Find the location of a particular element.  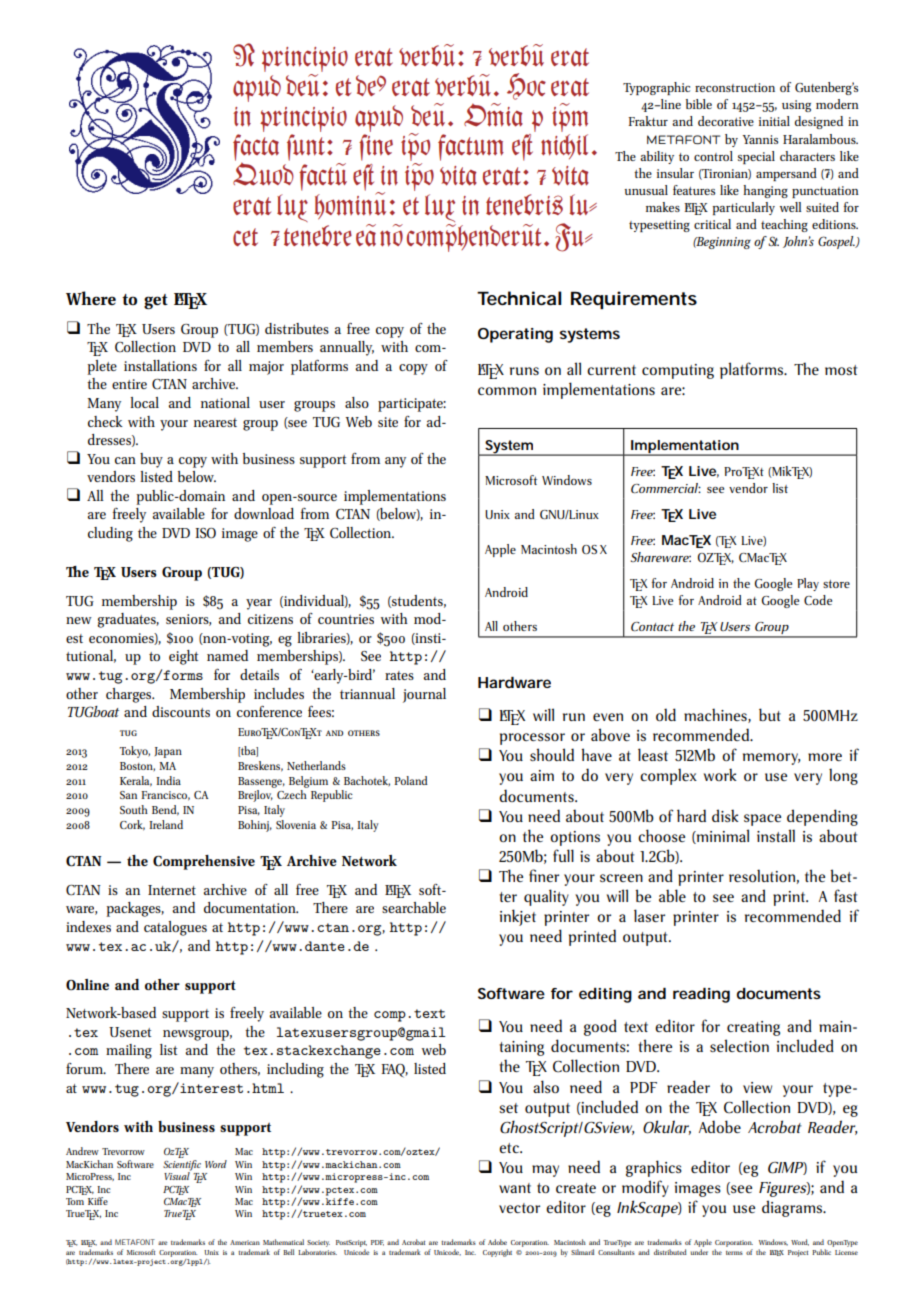

Visual is located at coordinates (177, 1175).
